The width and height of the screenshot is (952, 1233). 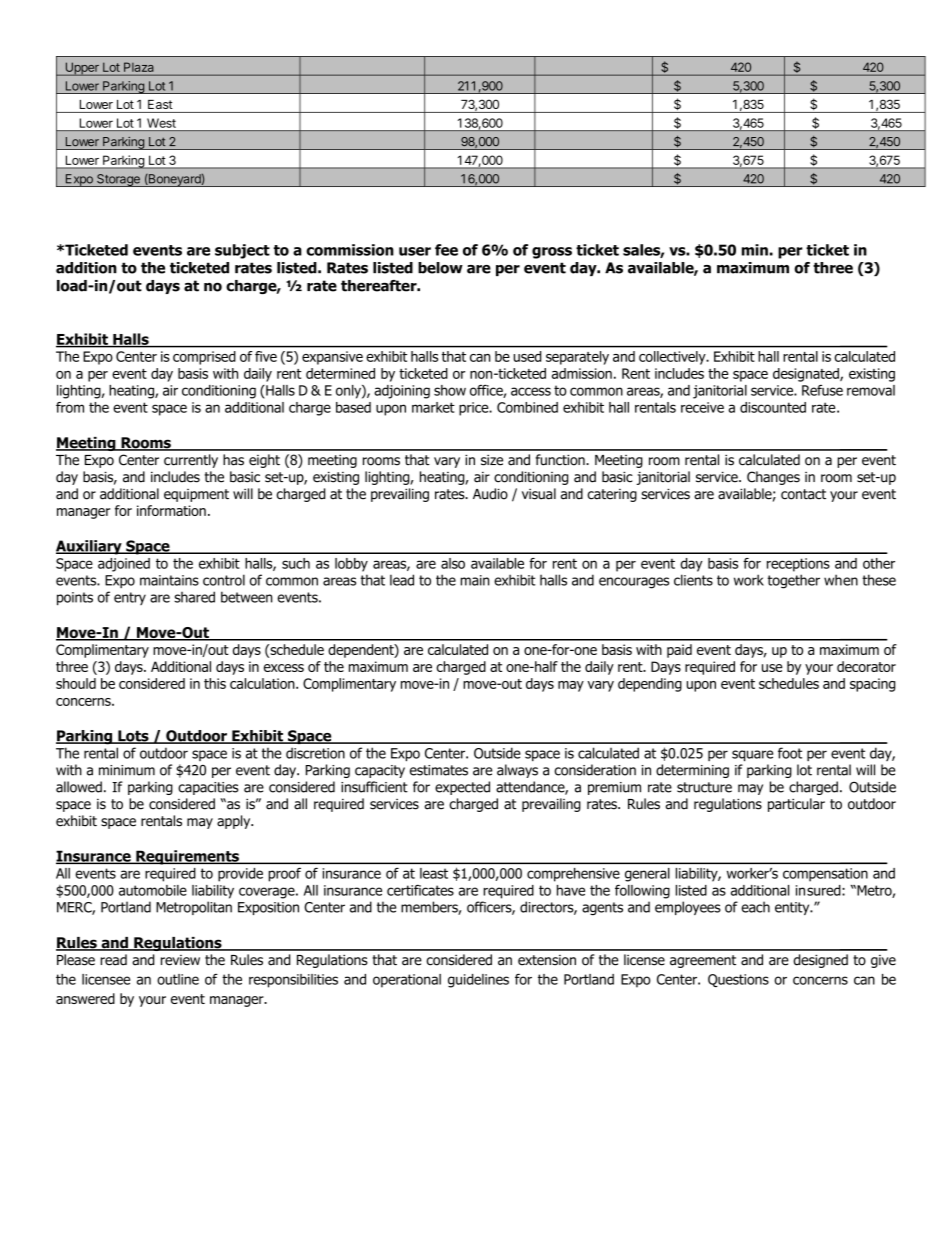 I want to click on West, so click(x=161, y=123).
